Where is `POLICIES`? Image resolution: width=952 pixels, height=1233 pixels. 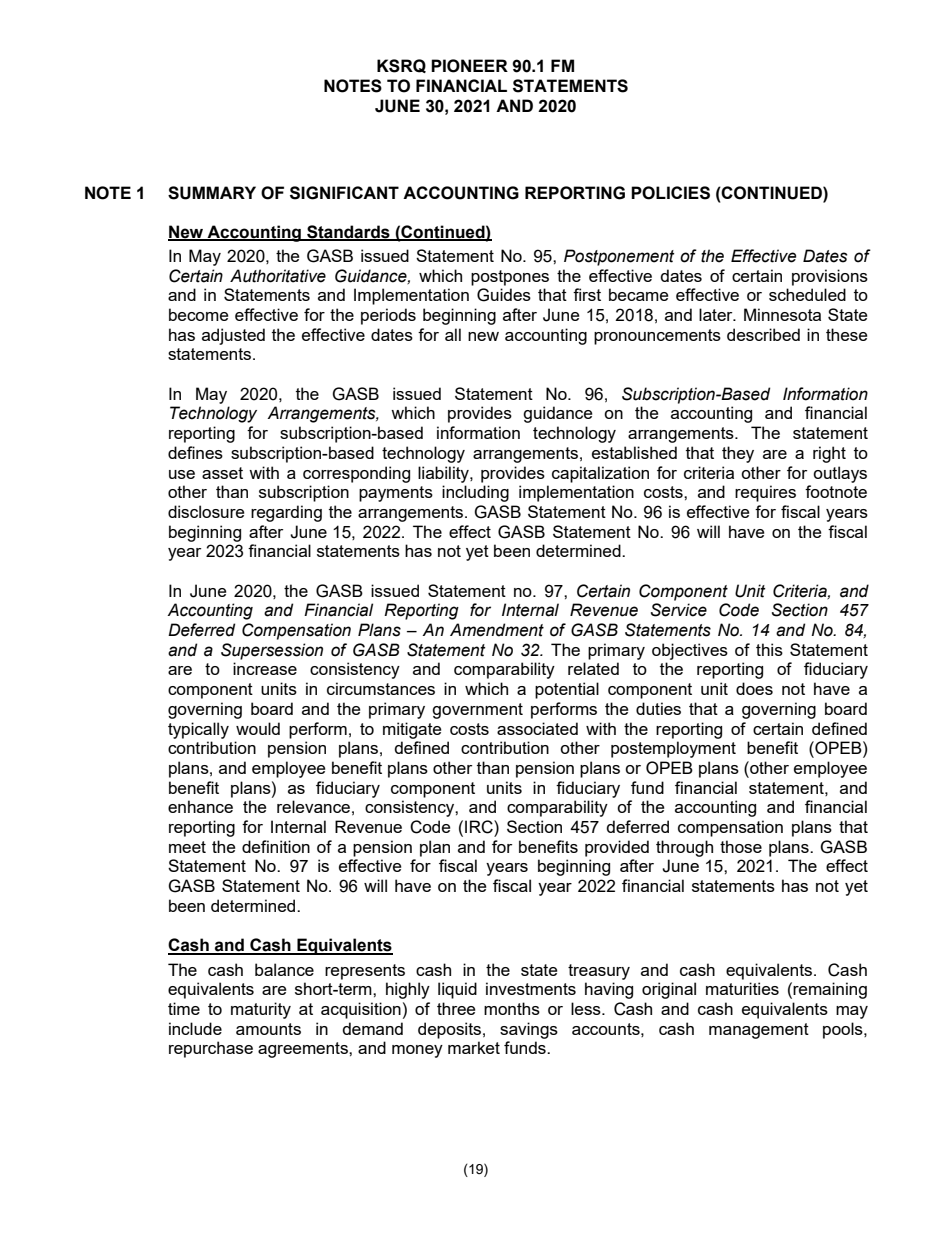
POLICIES is located at coordinates (670, 193).
